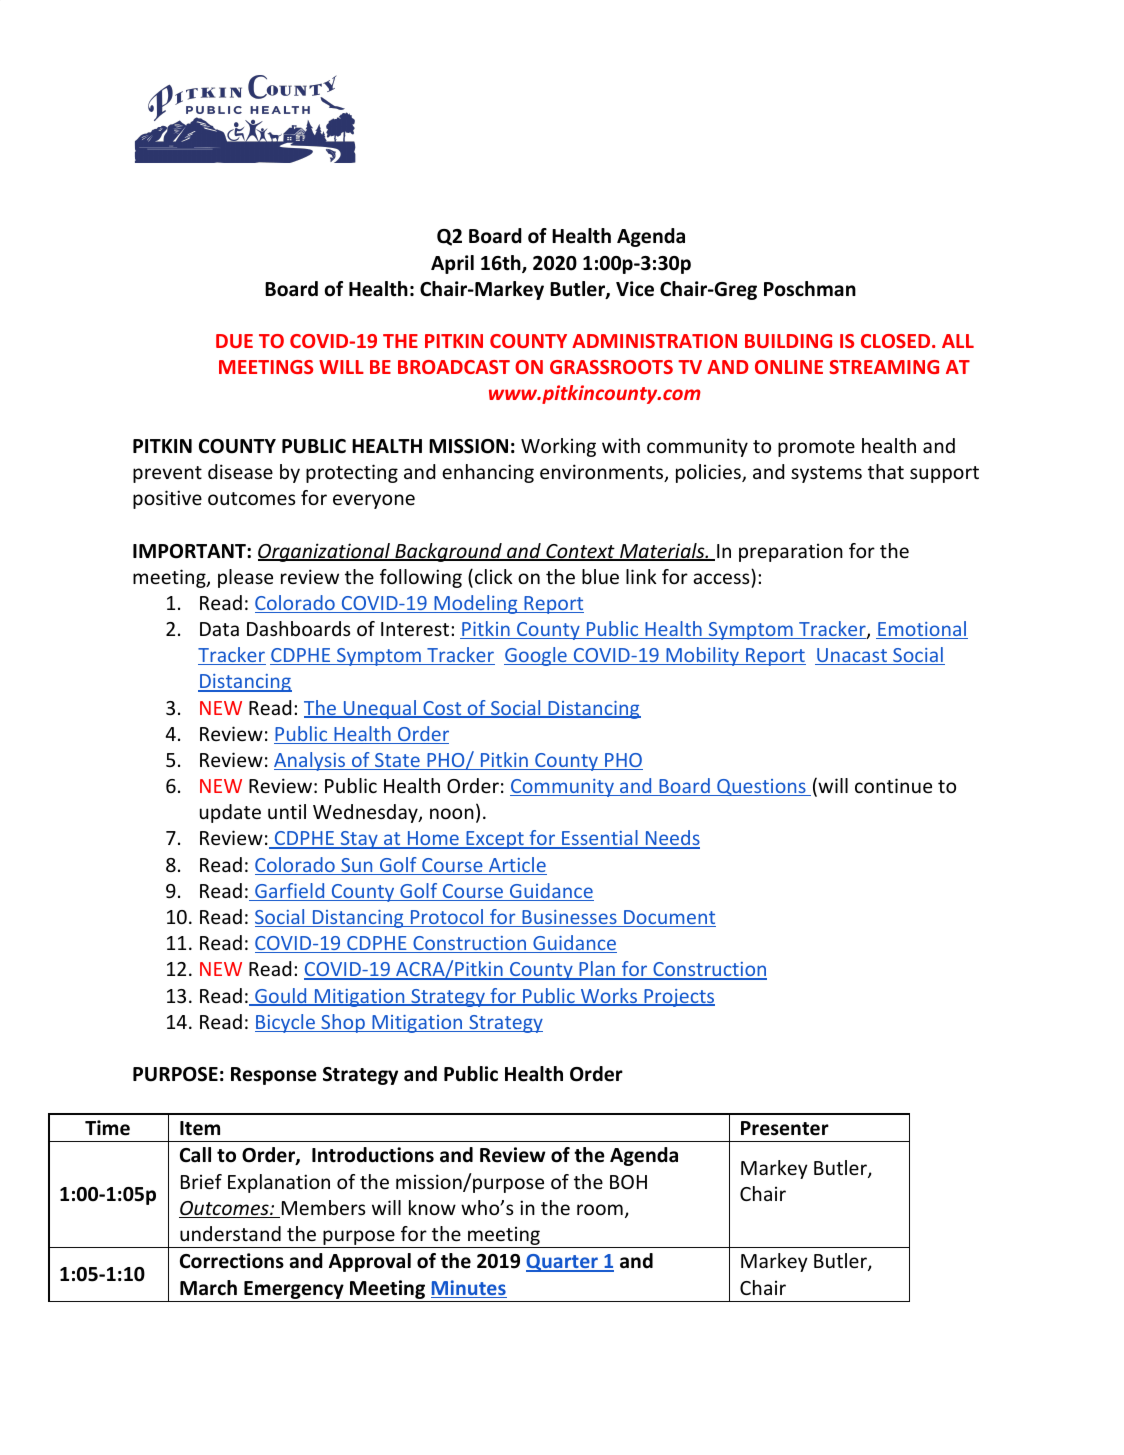 The height and width of the screenshot is (1455, 1124). Describe the element at coordinates (452, 264) in the screenshot. I see `April` at that location.
